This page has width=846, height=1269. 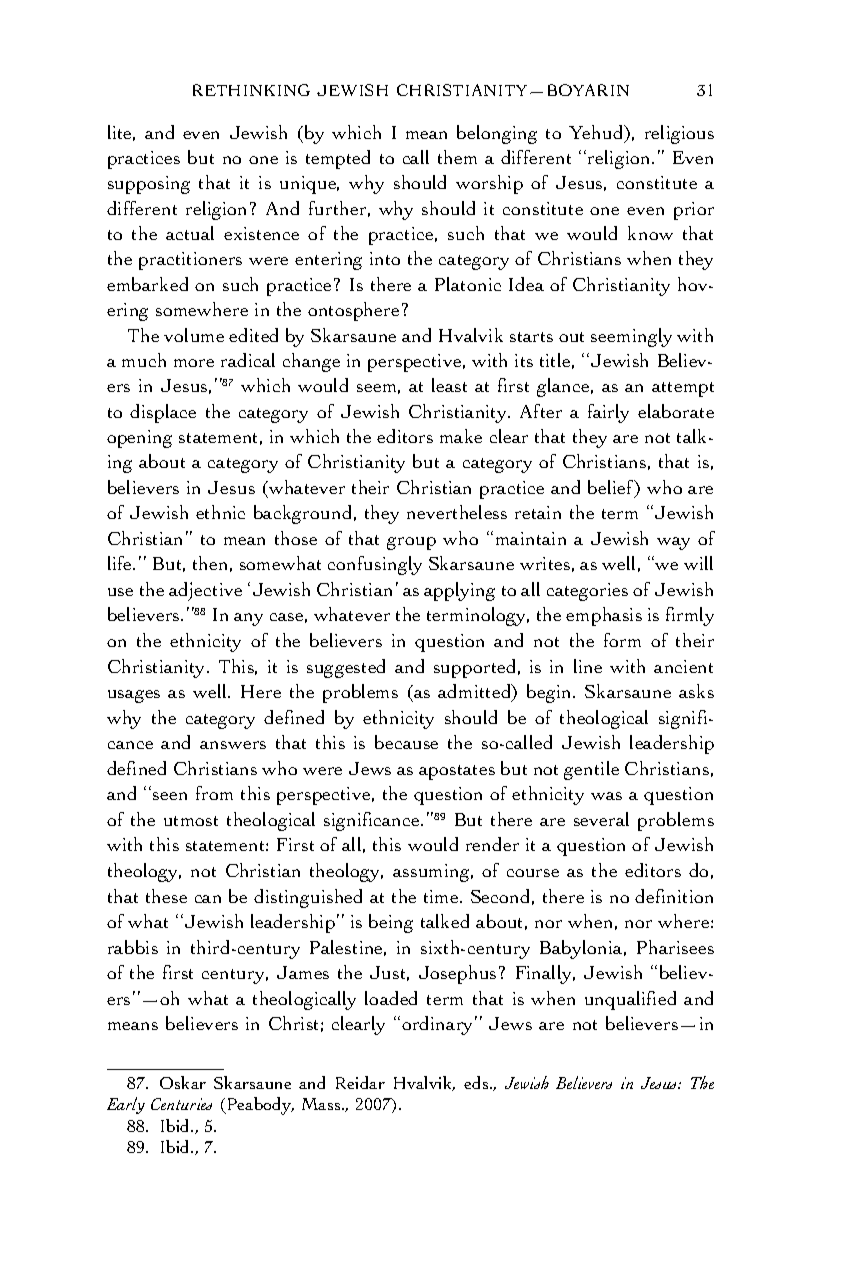 What do you see at coordinates (233, 745) in the page?
I see `answers` at bounding box center [233, 745].
